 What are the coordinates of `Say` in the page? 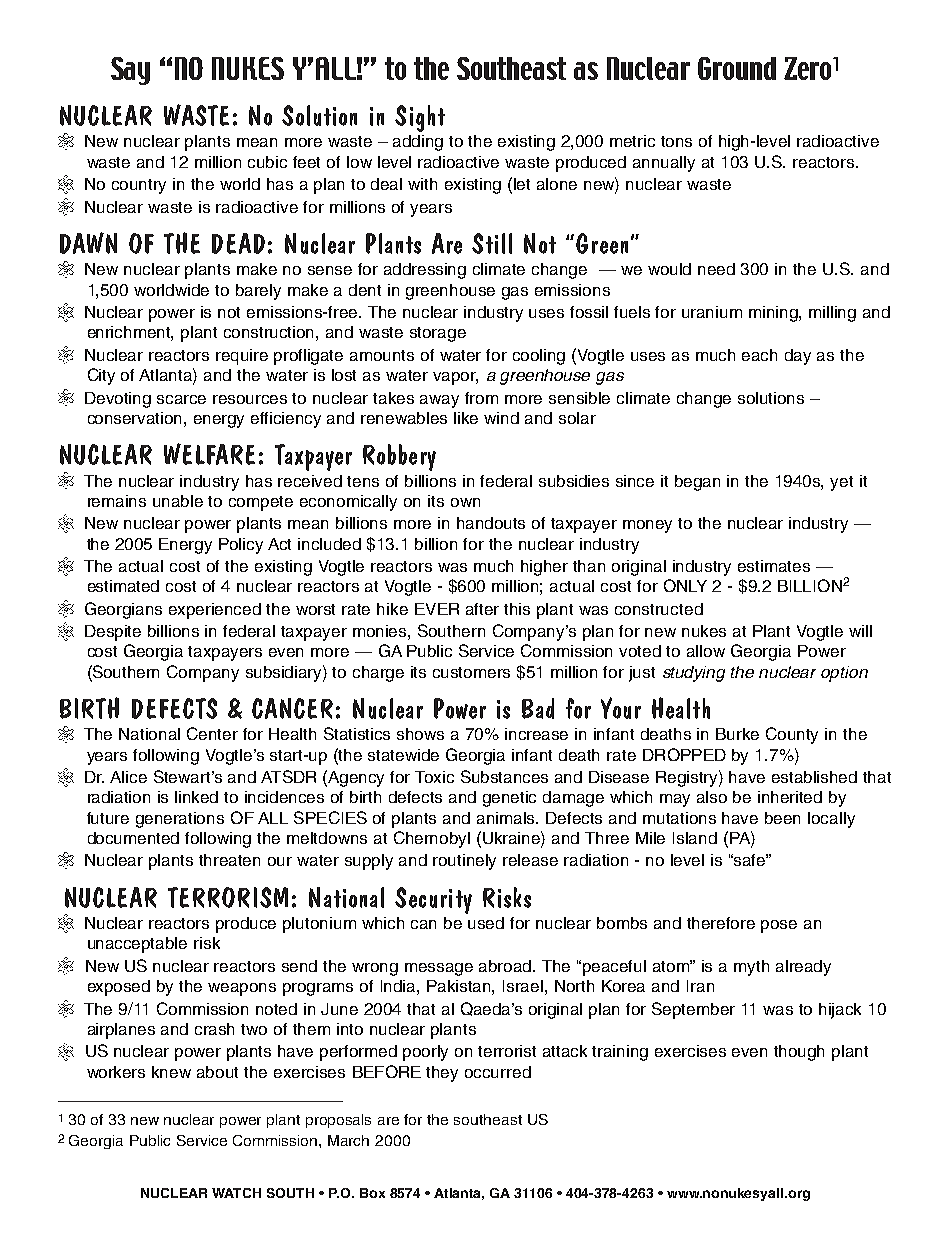 It's located at (130, 71).
